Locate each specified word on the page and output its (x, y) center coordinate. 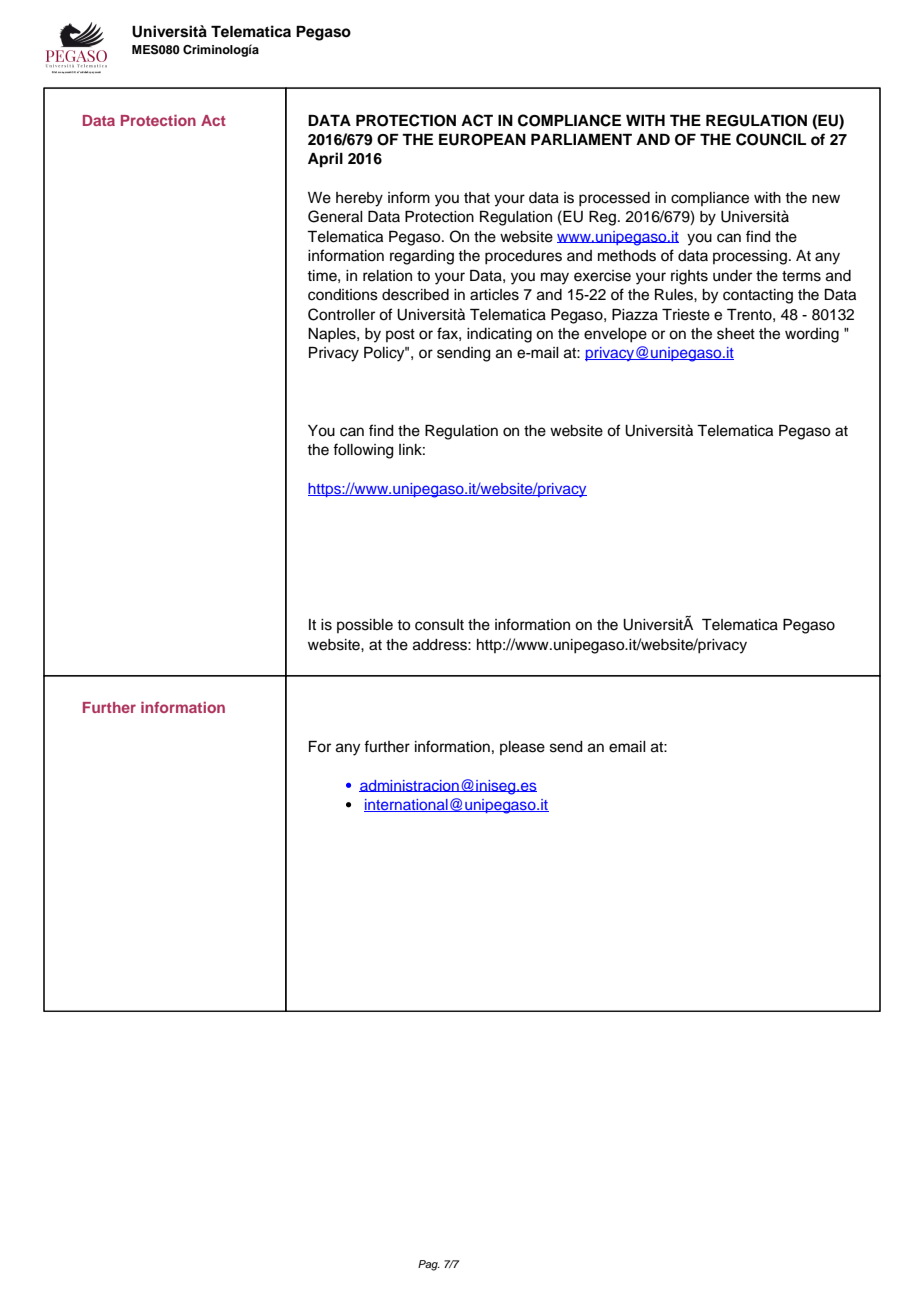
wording (812, 335)
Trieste (686, 315)
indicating (499, 335)
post (400, 335)
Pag (429, 1265)
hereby (359, 199)
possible (365, 626)
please (522, 748)
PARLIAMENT (581, 139)
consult (439, 625)
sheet (736, 334)
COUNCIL (771, 139)
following (363, 451)
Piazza (635, 315)
